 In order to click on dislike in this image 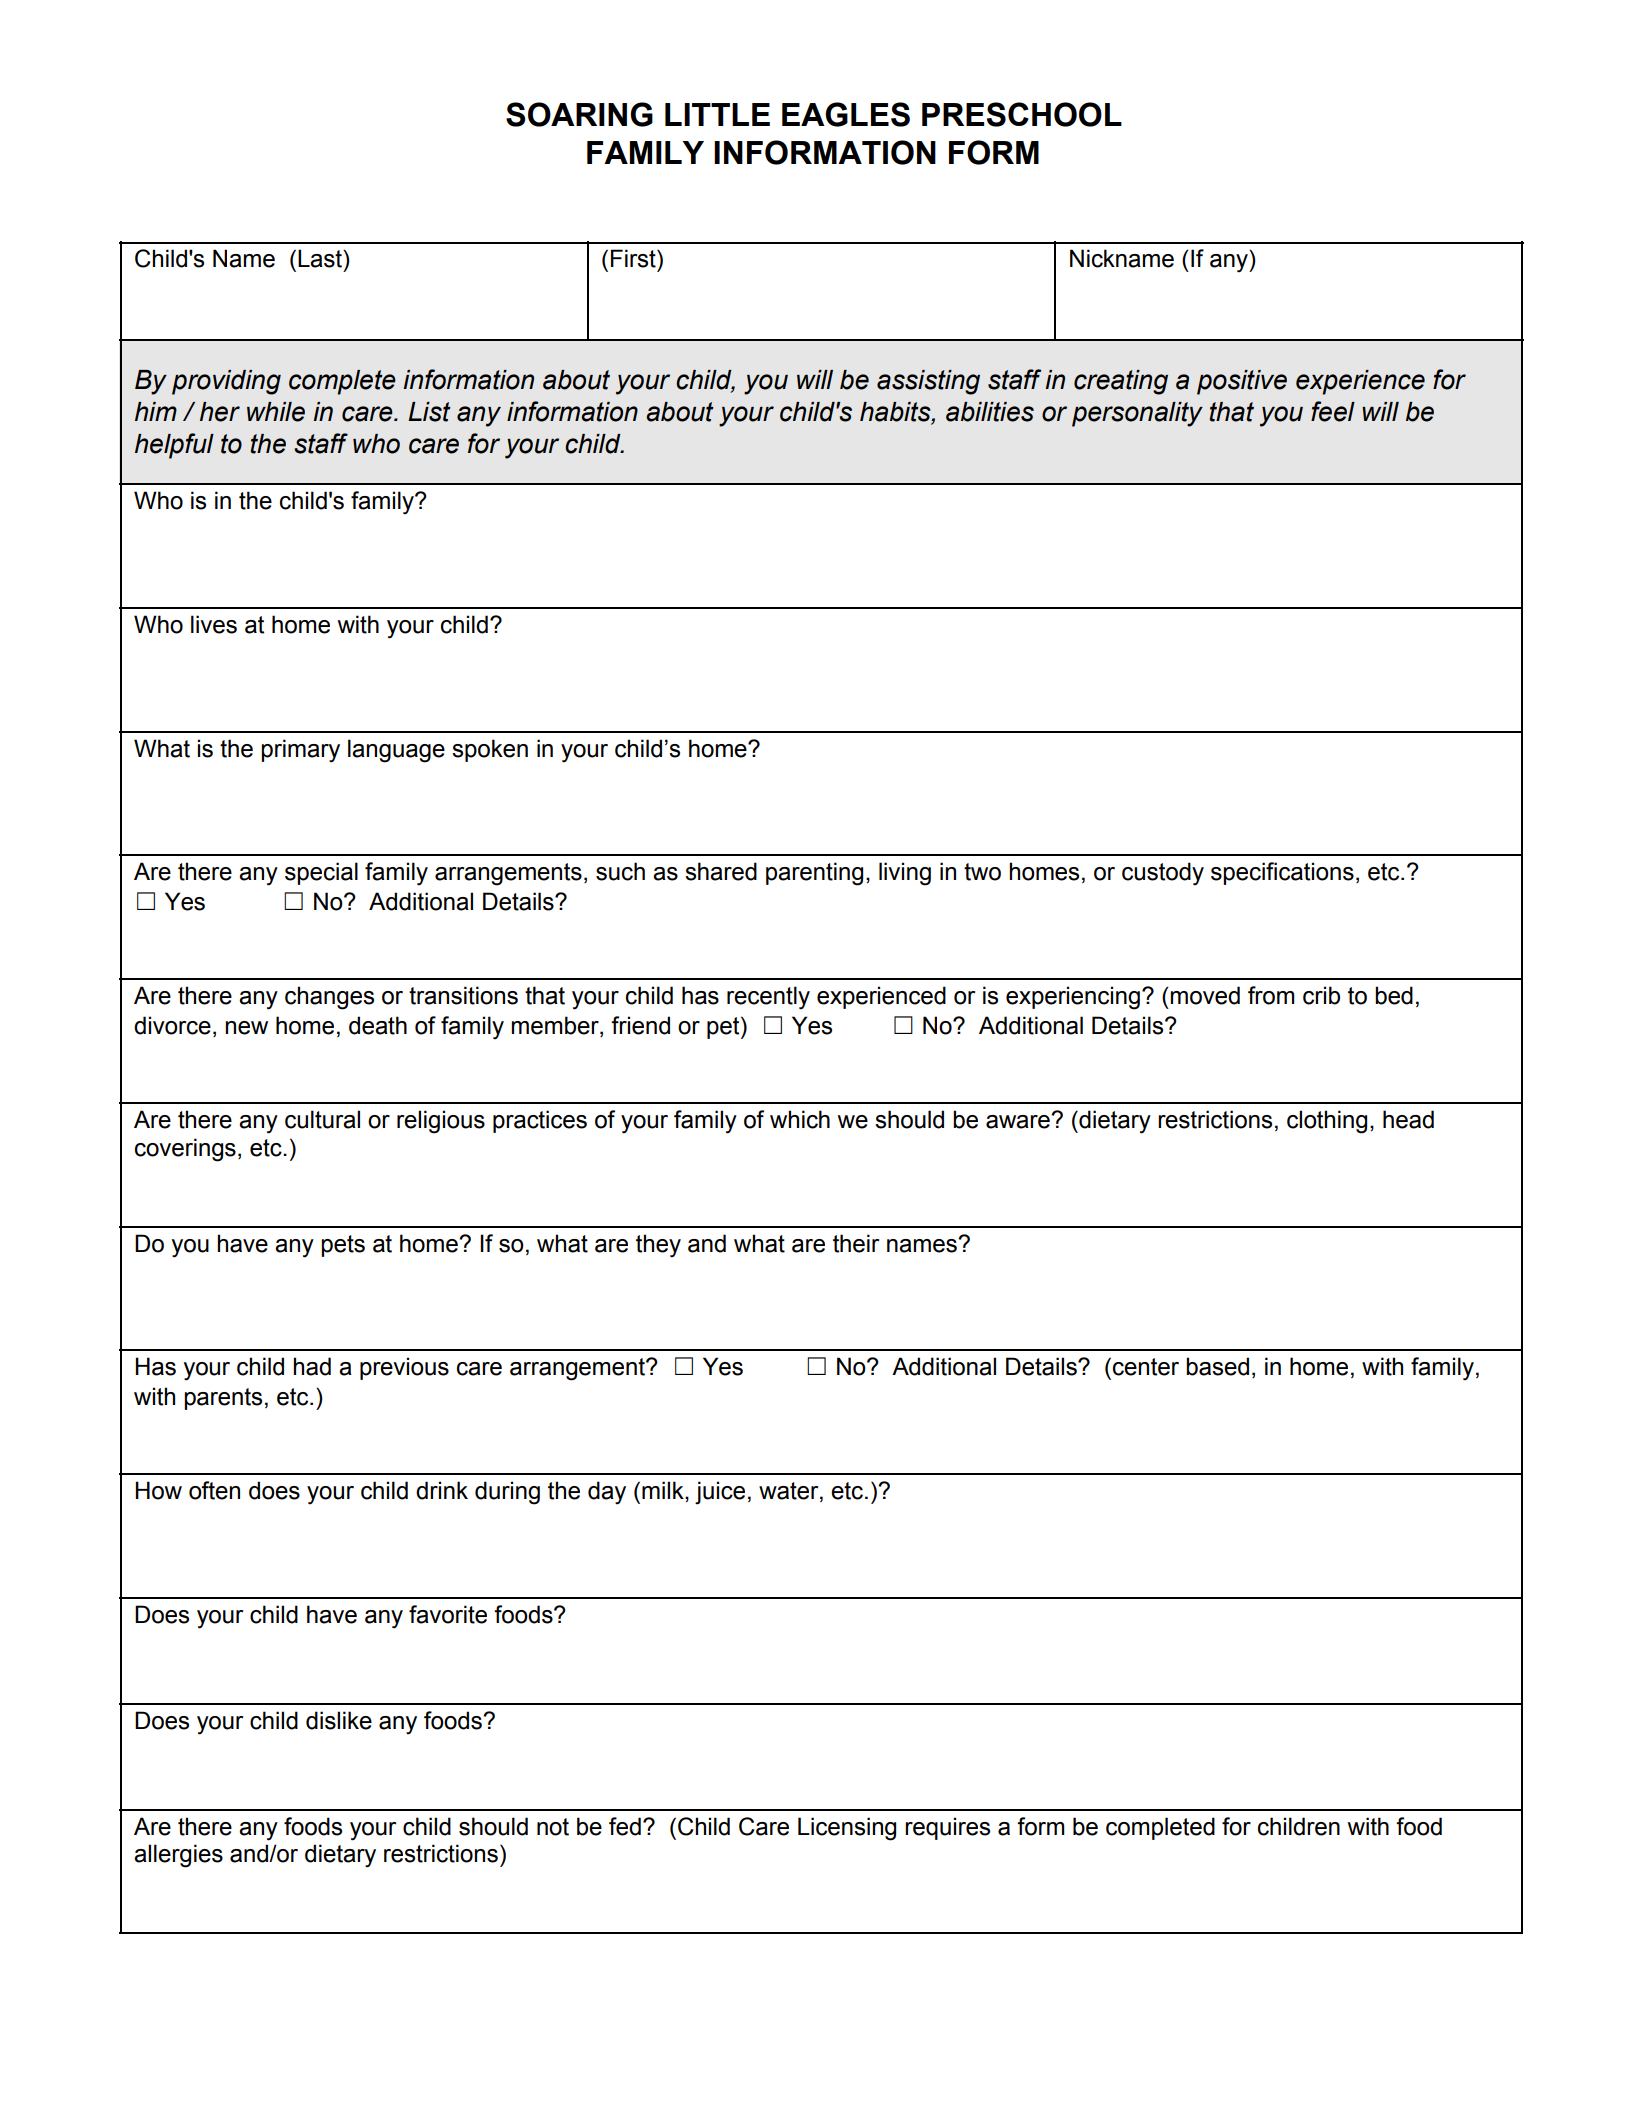, I will do `click(339, 1720)`.
